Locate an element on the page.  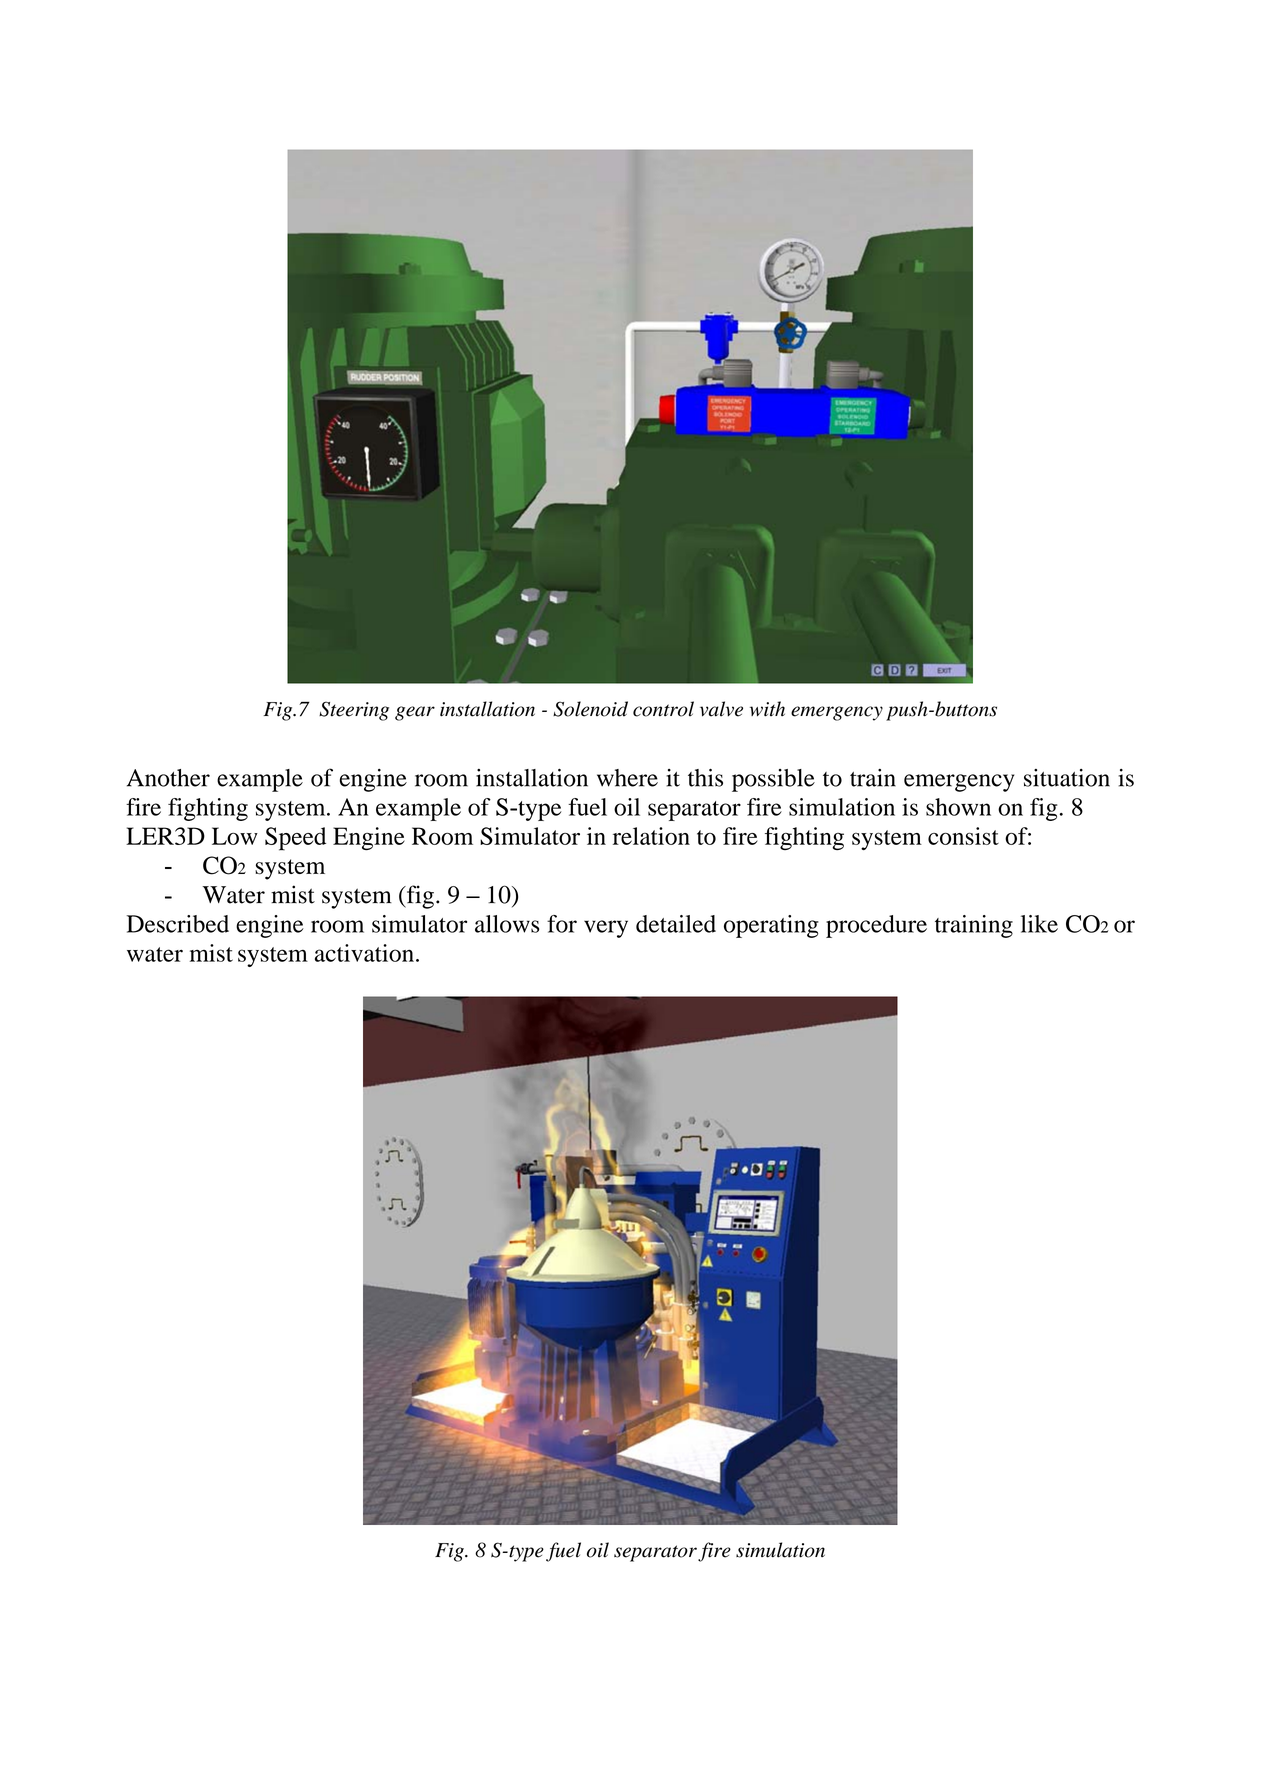
activation is located at coordinates (364, 953).
